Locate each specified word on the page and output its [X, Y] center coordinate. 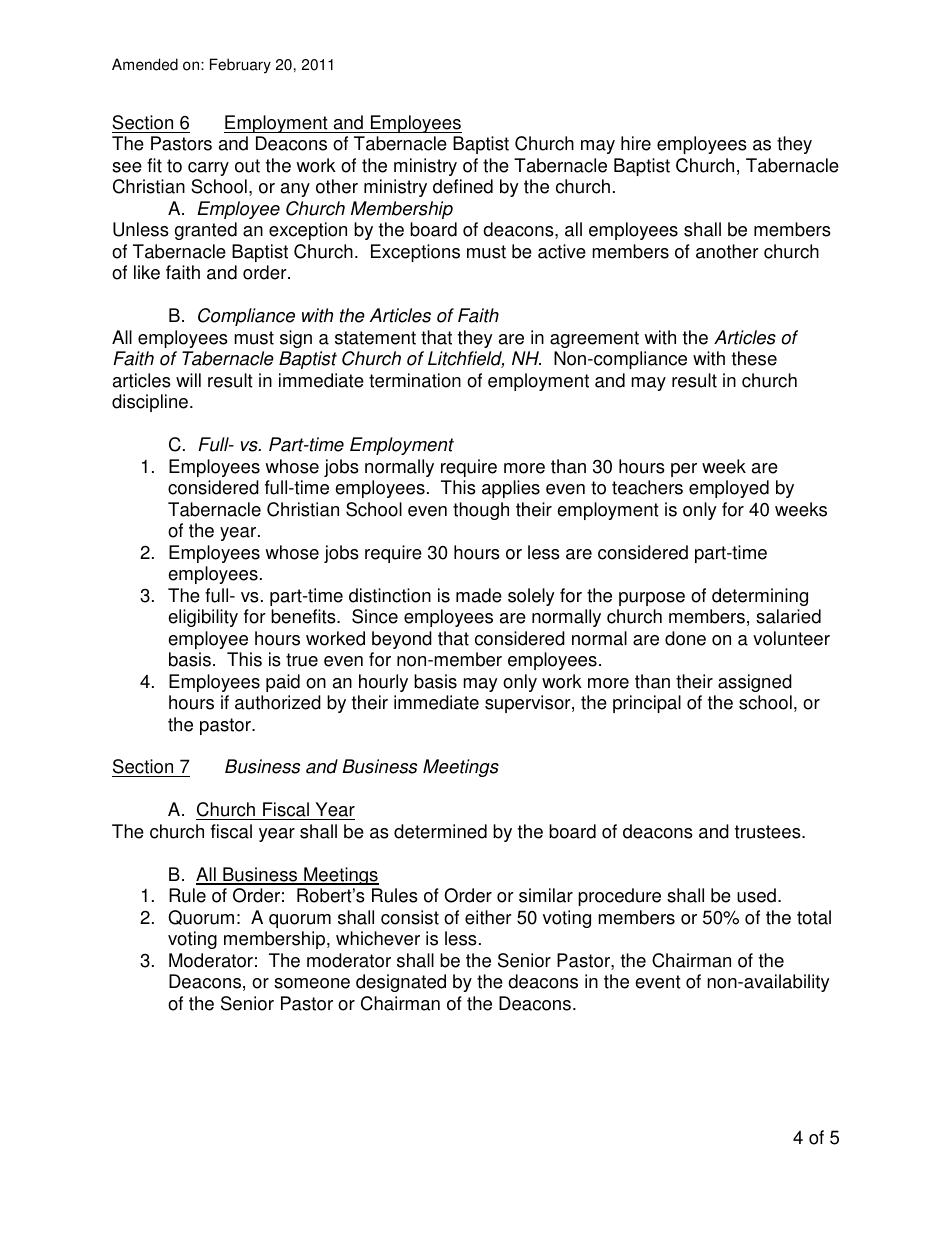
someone [312, 983]
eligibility [203, 618]
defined [463, 186]
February [240, 66]
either [488, 917]
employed [729, 489]
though [481, 511]
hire [636, 143]
